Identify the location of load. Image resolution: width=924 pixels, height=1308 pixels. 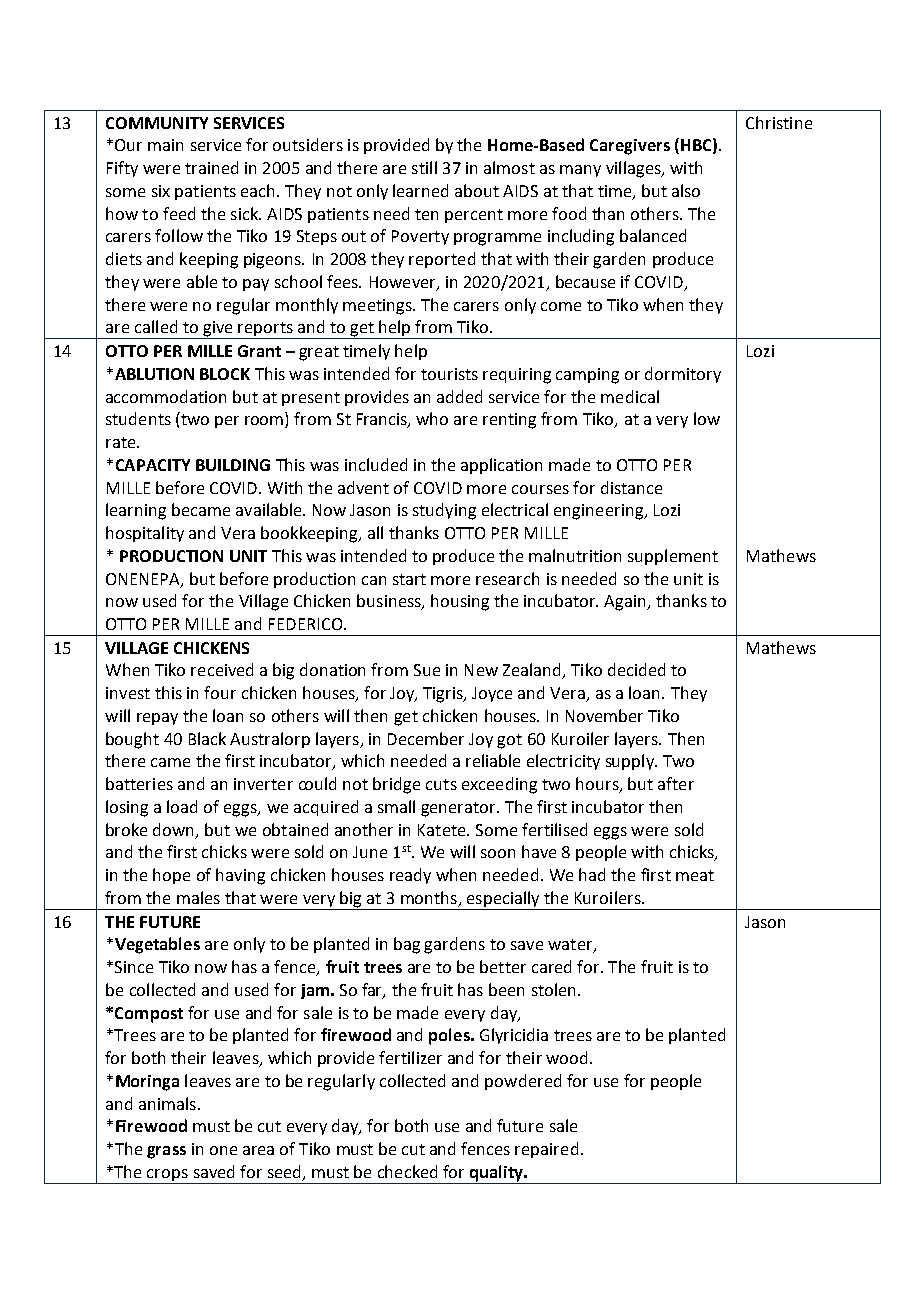
(182, 806).
